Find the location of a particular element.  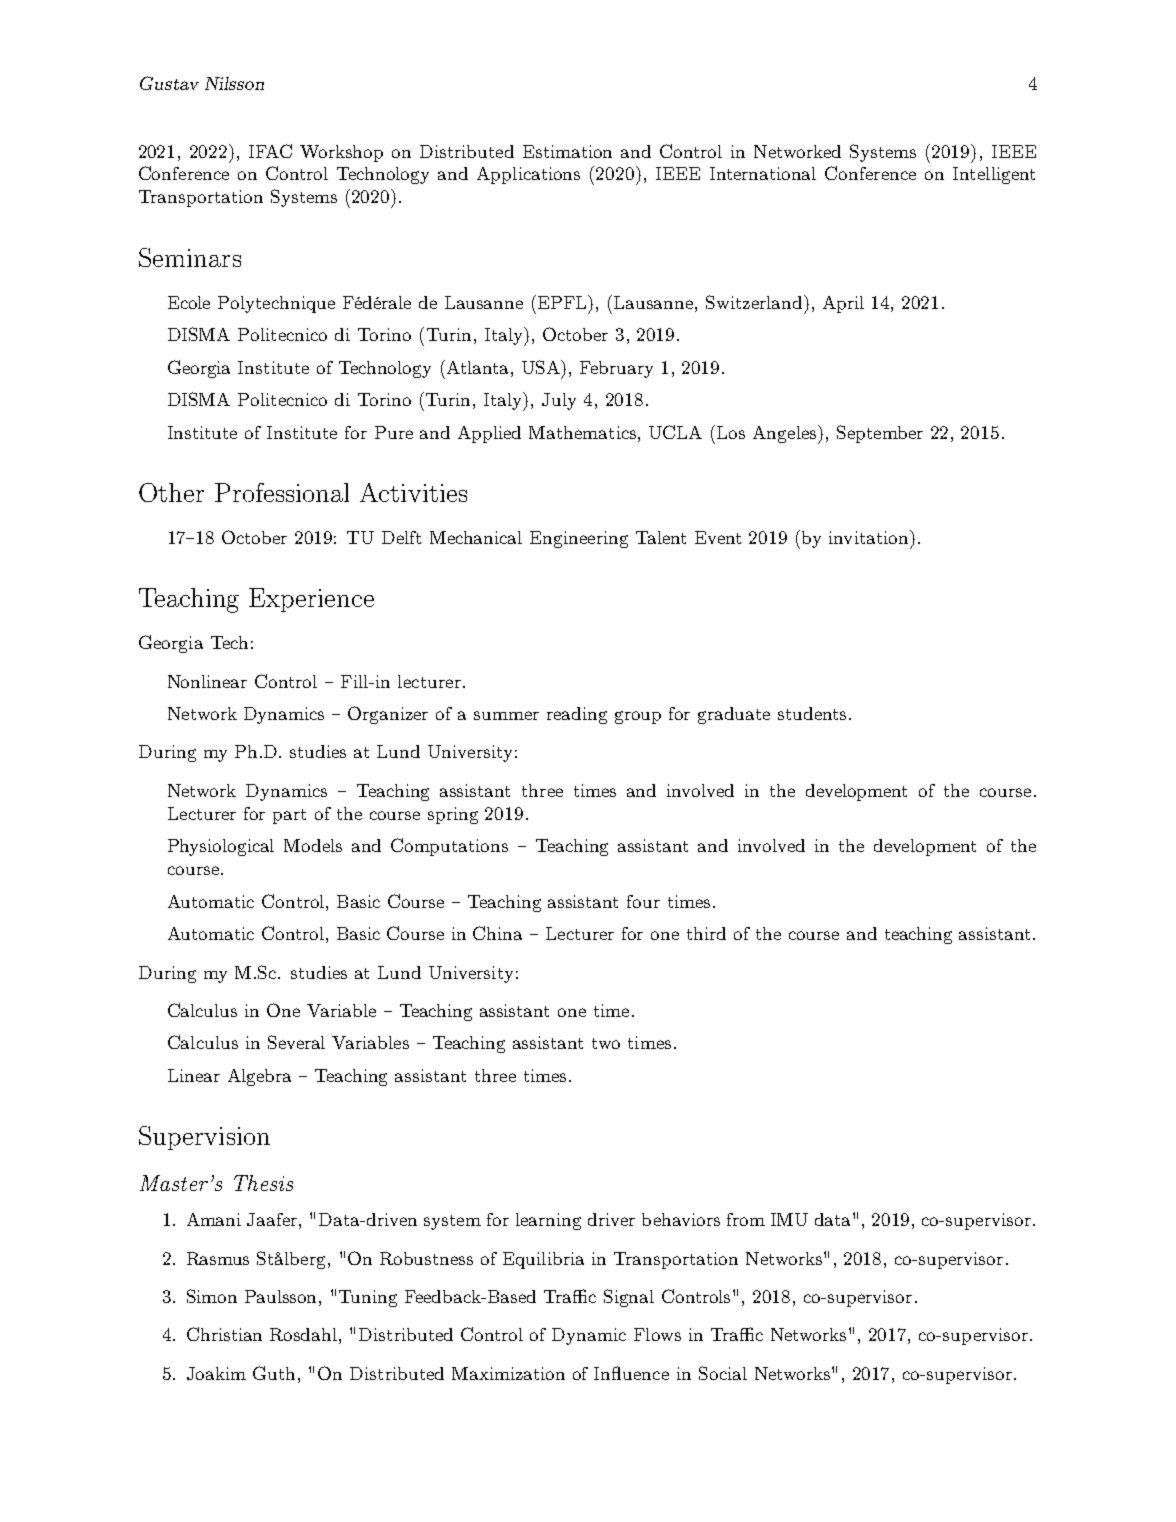

Physiological is located at coordinates (221, 847).
